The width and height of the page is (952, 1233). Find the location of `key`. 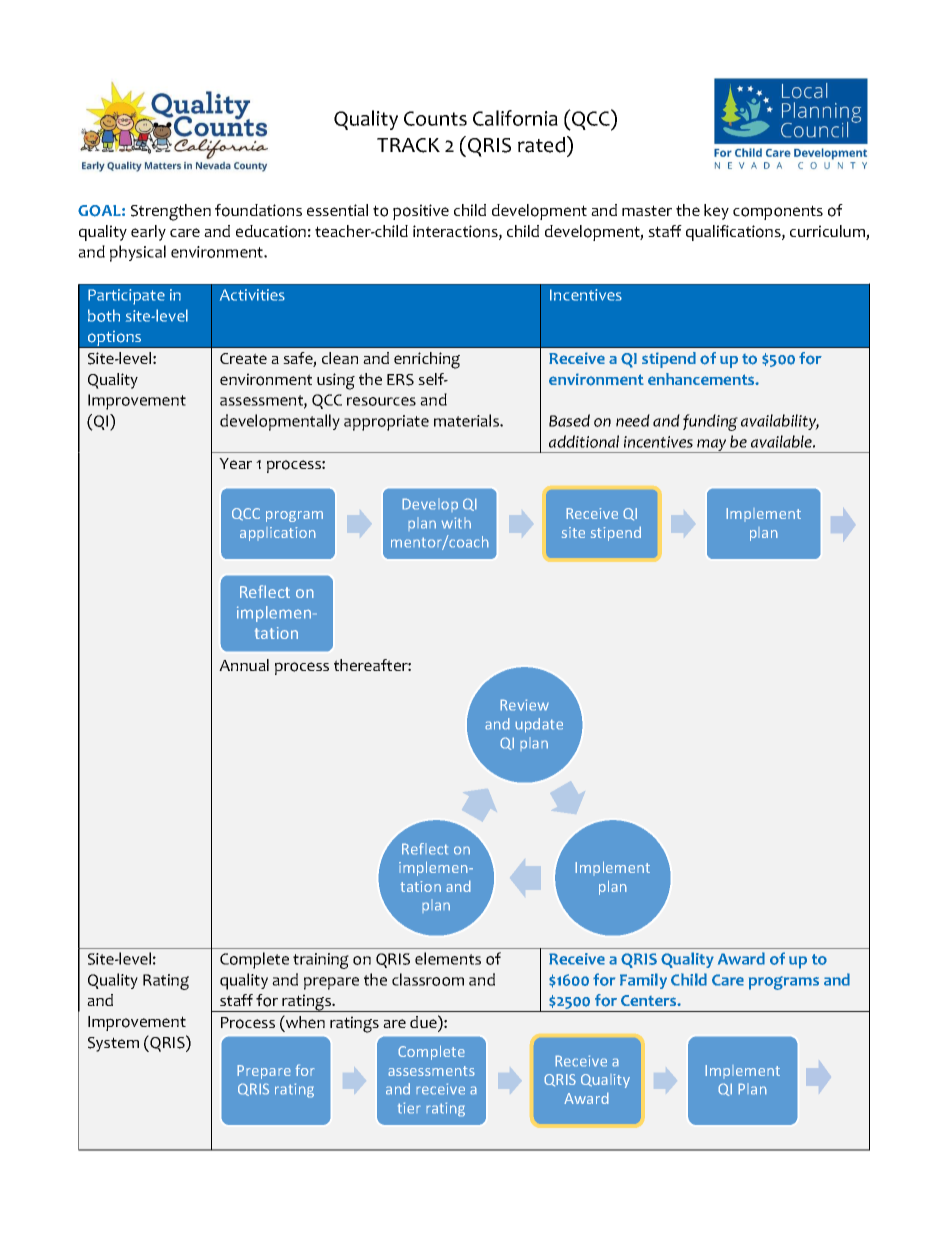

key is located at coordinates (716, 212).
